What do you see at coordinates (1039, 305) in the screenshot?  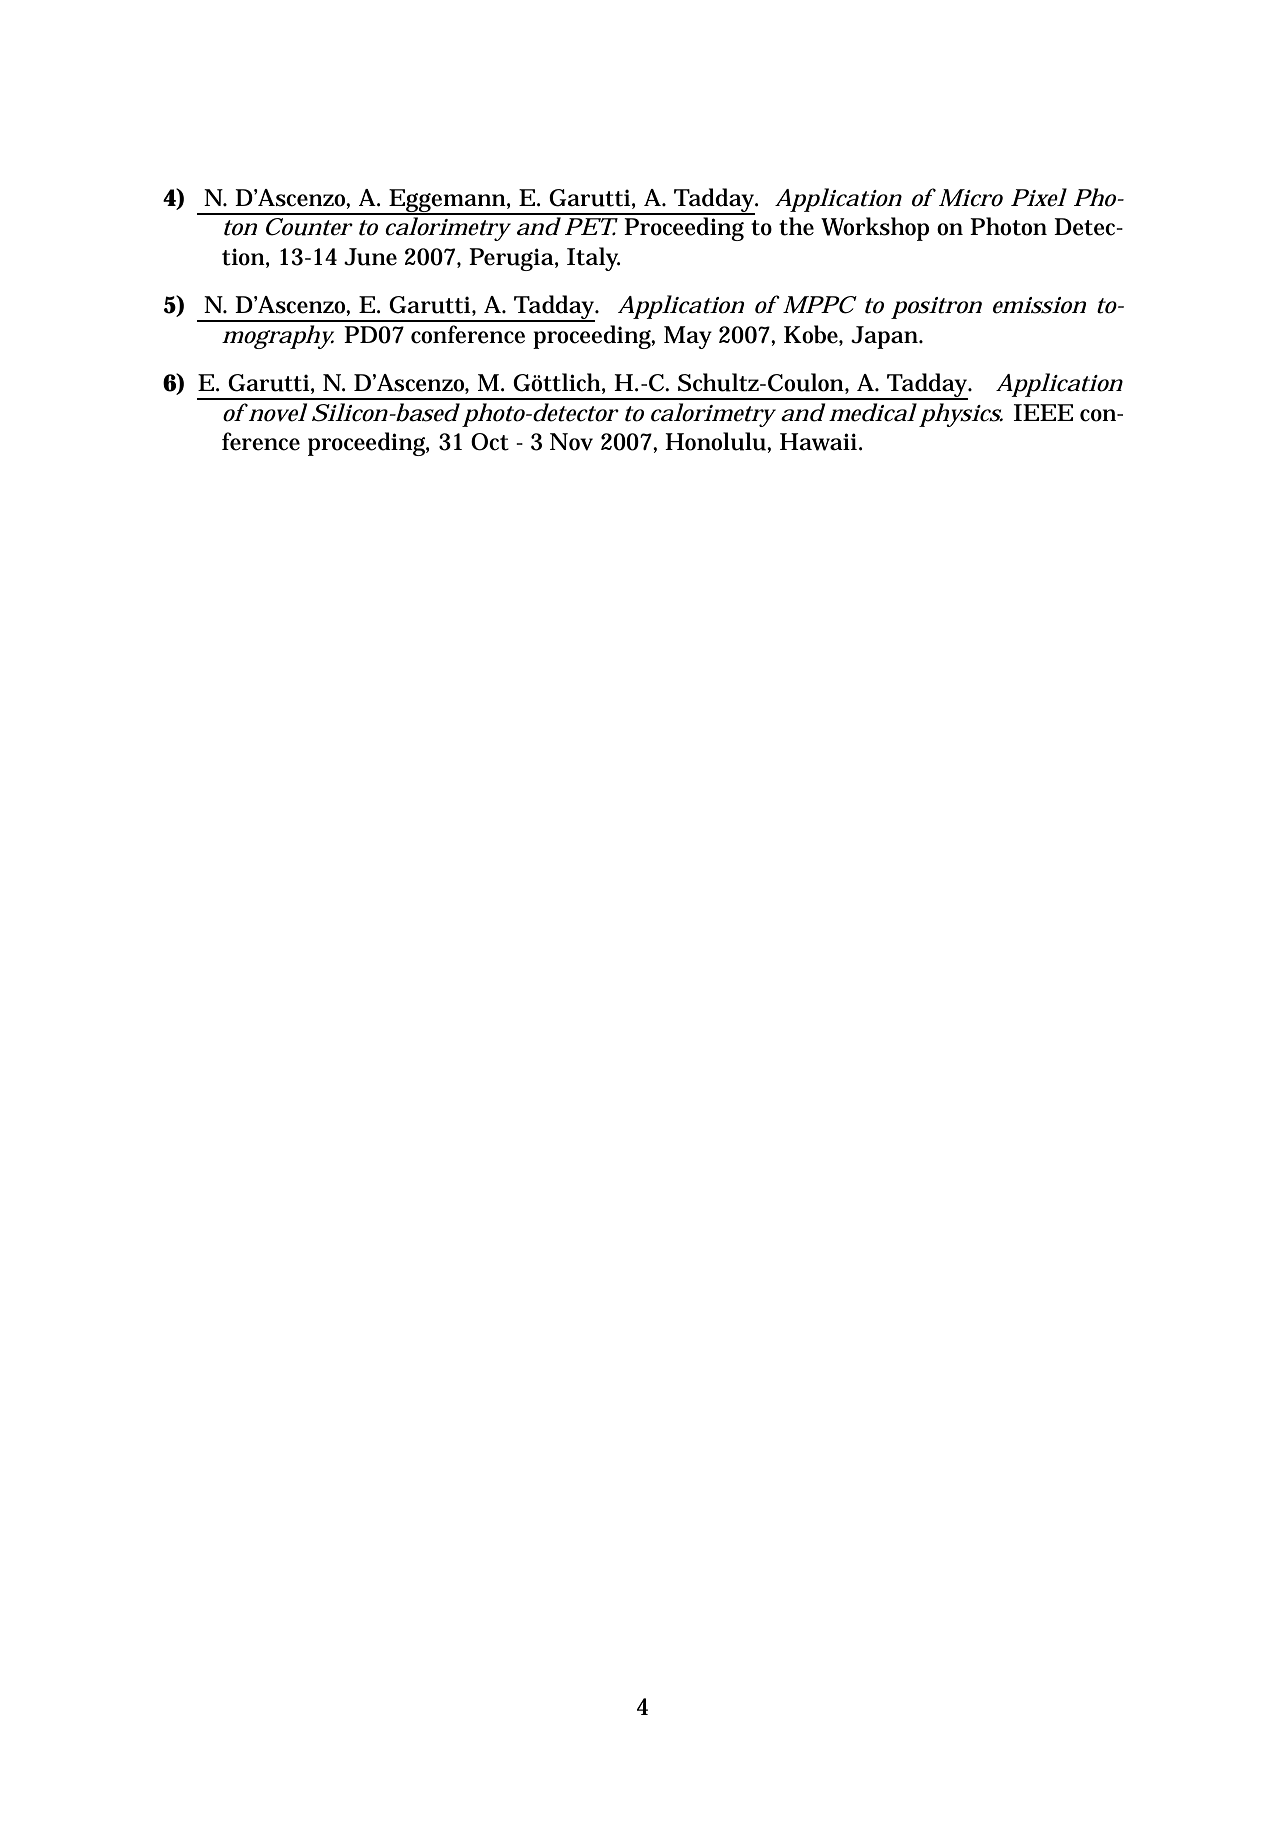 I see `emission` at bounding box center [1039, 305].
